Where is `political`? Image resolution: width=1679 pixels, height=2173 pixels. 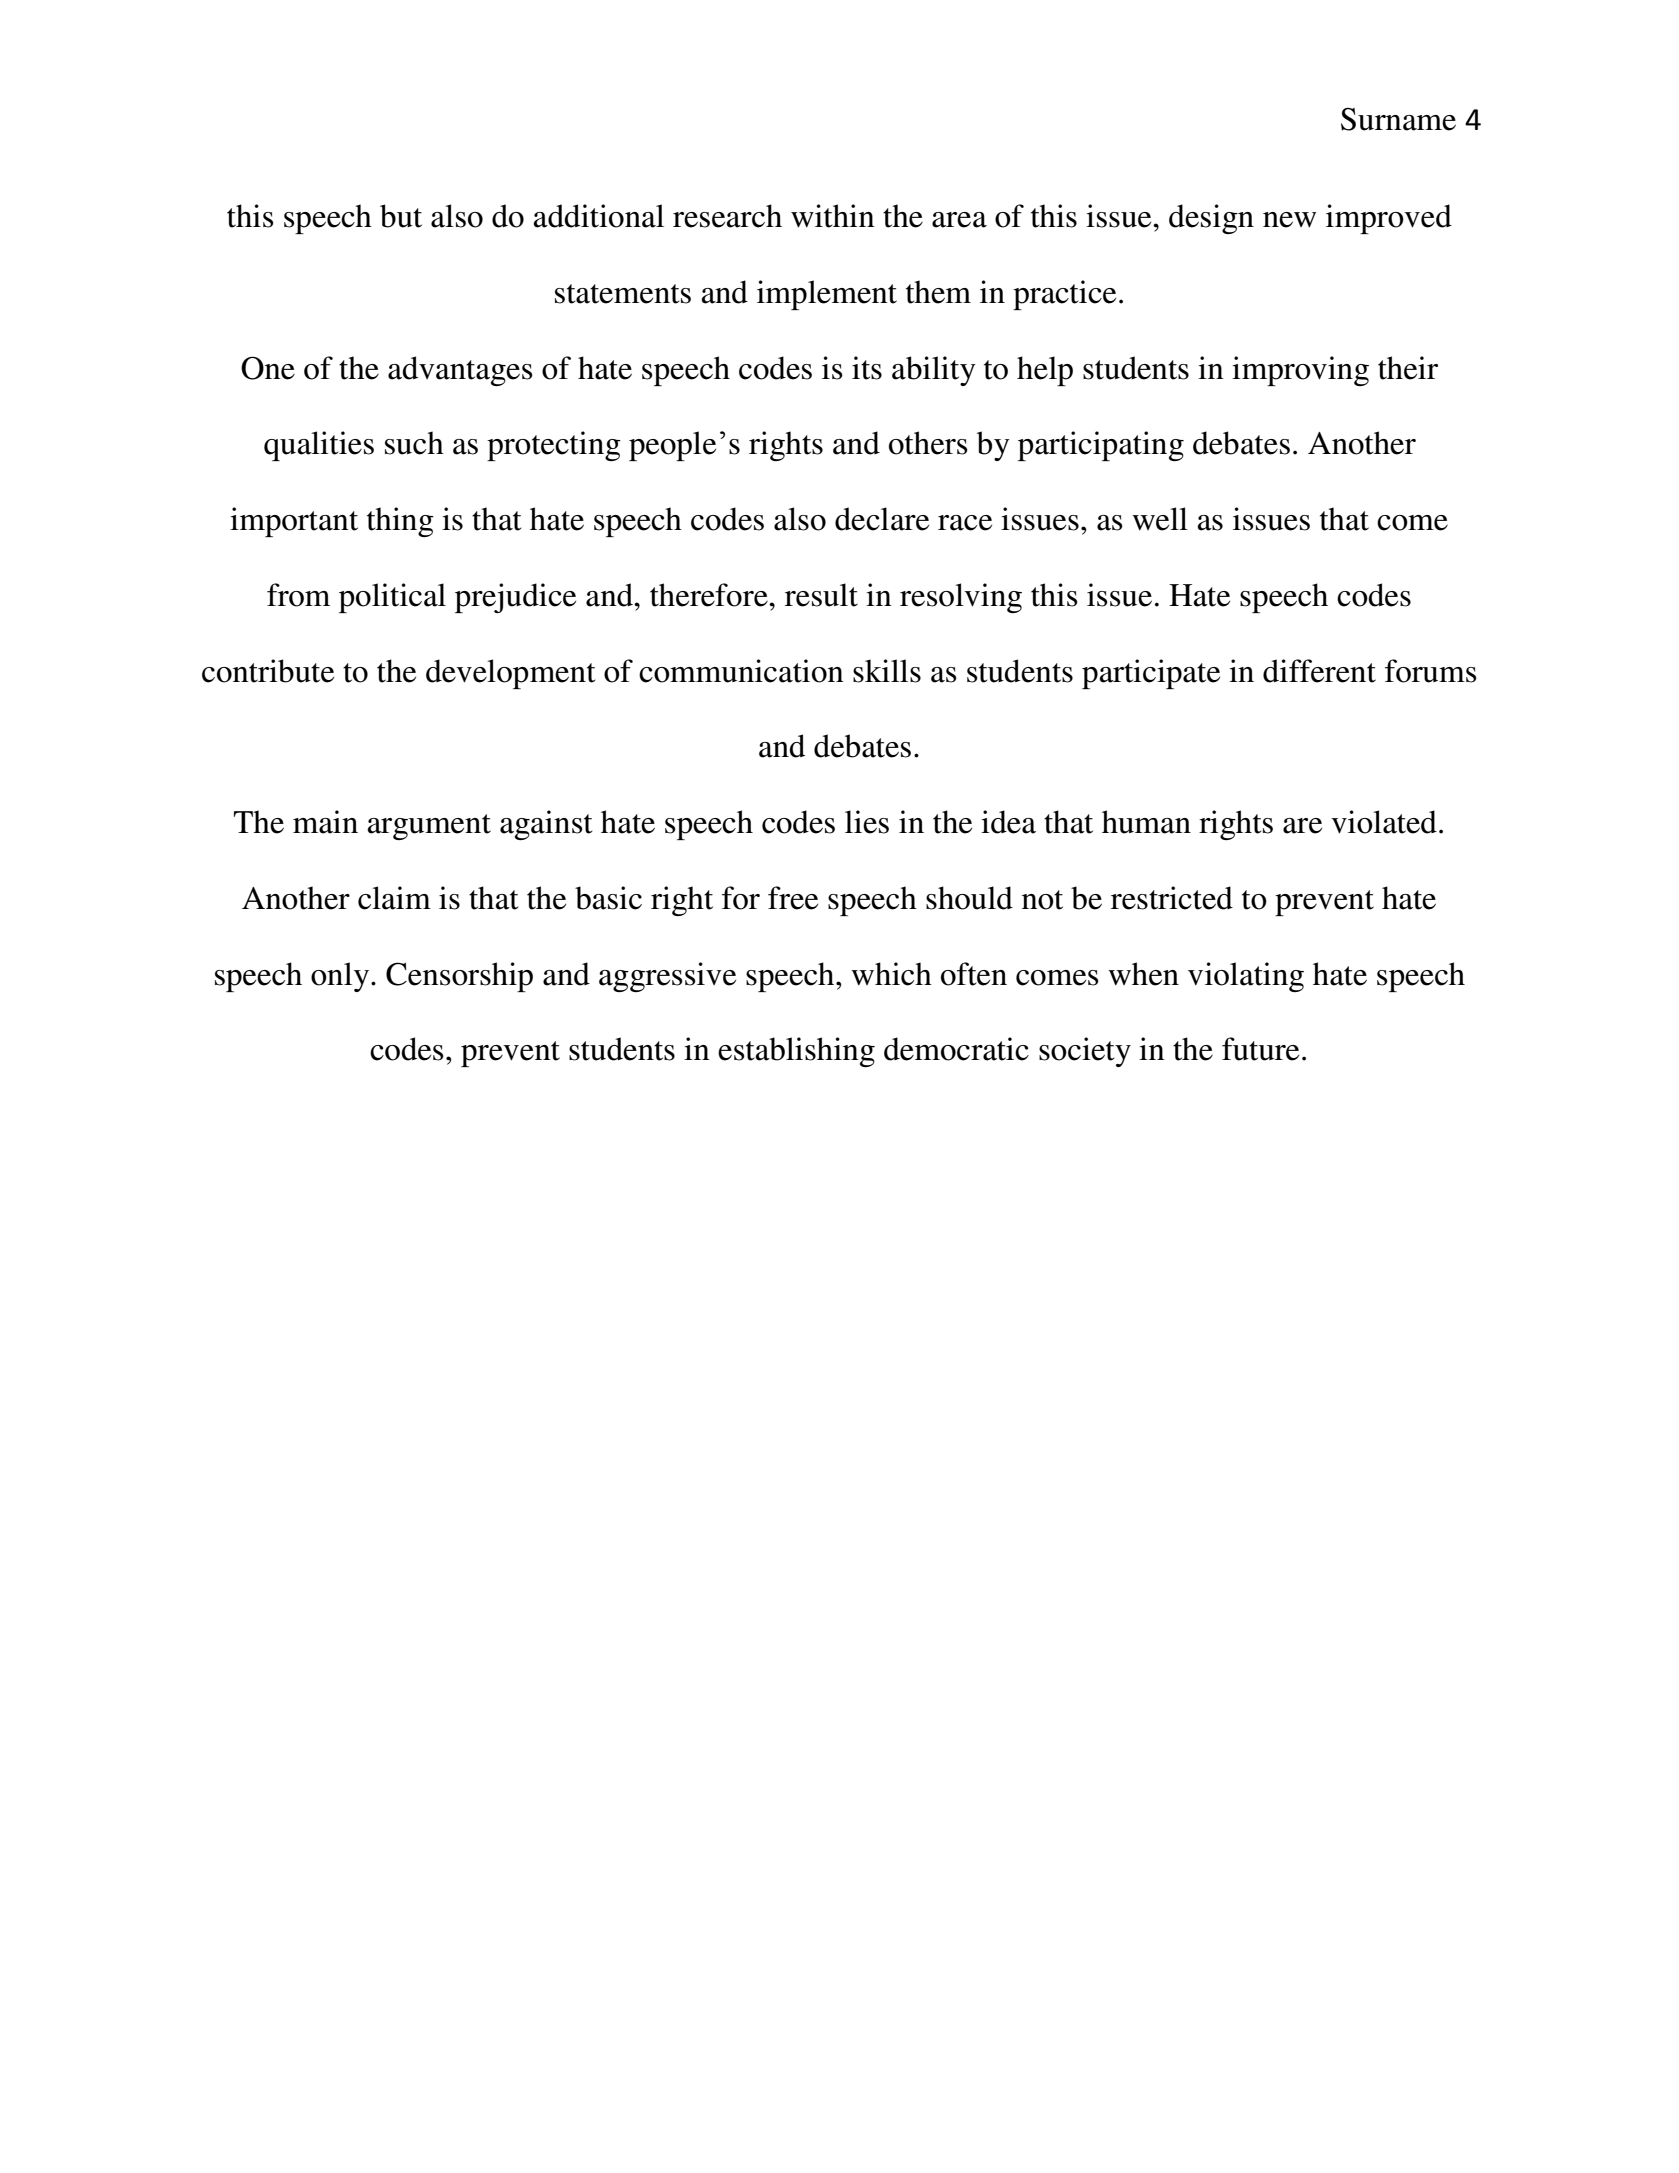 political is located at coordinates (392, 598).
